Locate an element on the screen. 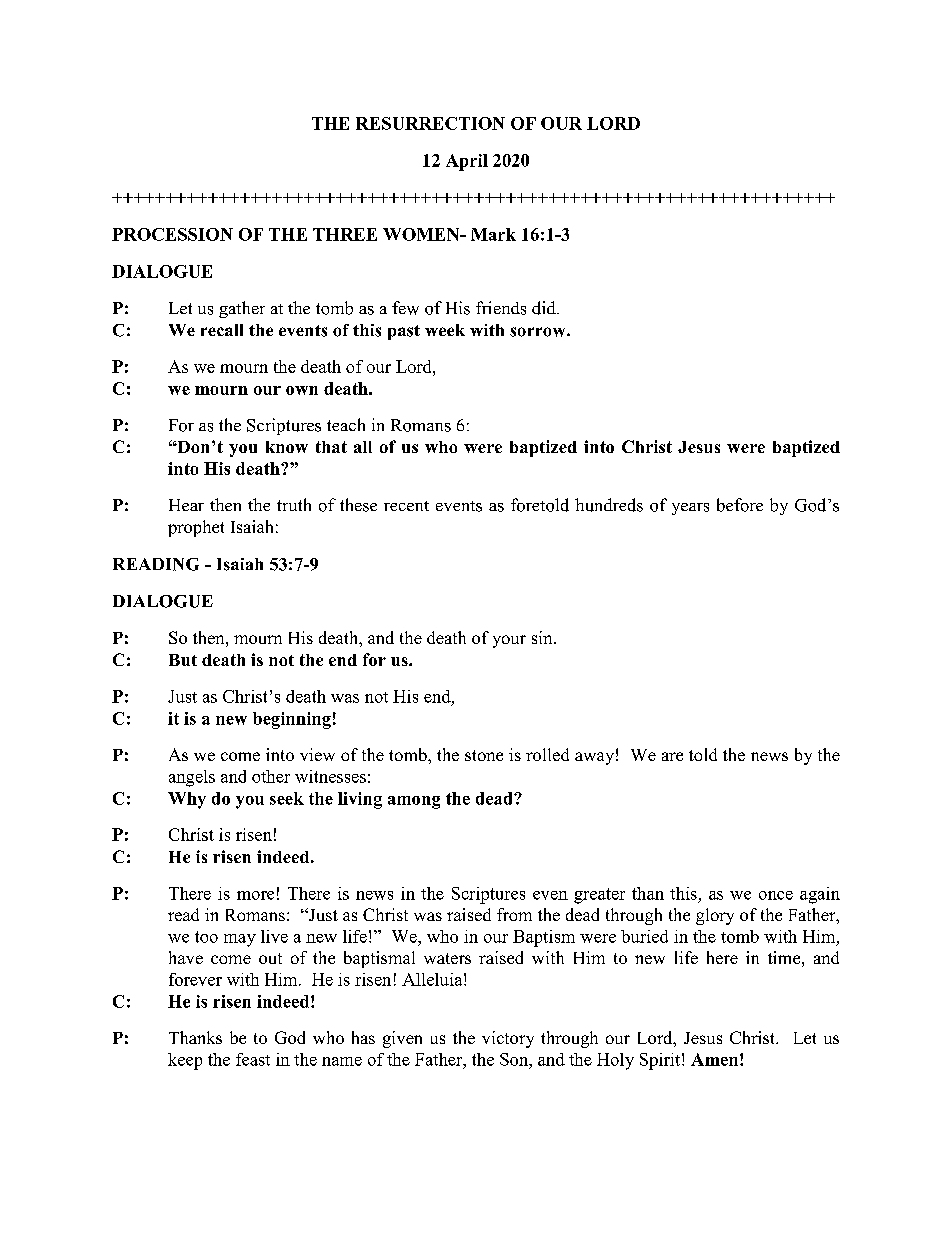  PROCESSION is located at coordinates (172, 234).
